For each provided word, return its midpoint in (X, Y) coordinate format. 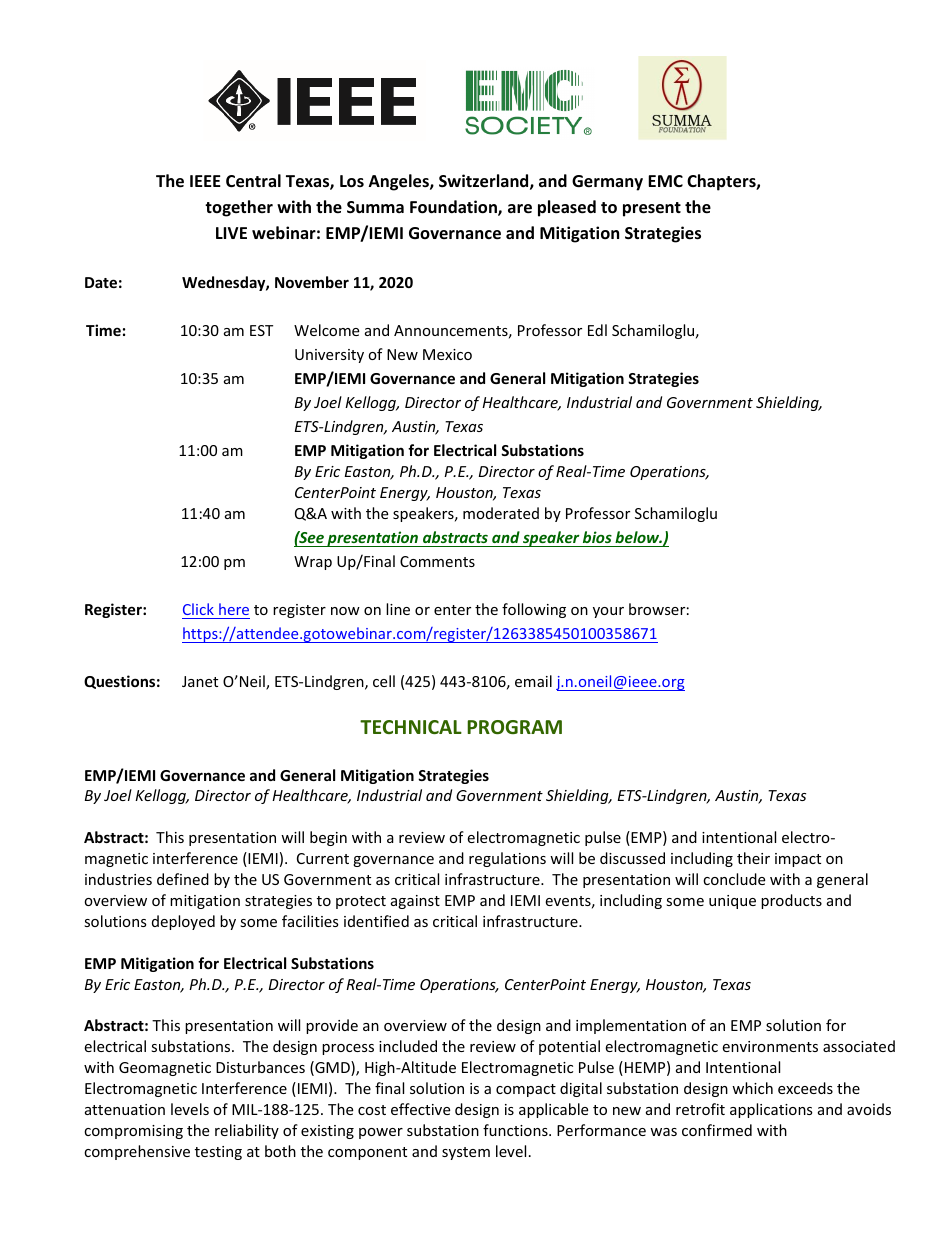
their (753, 858)
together (239, 208)
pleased (567, 208)
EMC (665, 181)
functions (516, 1130)
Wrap (313, 563)
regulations (507, 859)
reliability (247, 1131)
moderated (501, 513)
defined (183, 879)
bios (597, 537)
